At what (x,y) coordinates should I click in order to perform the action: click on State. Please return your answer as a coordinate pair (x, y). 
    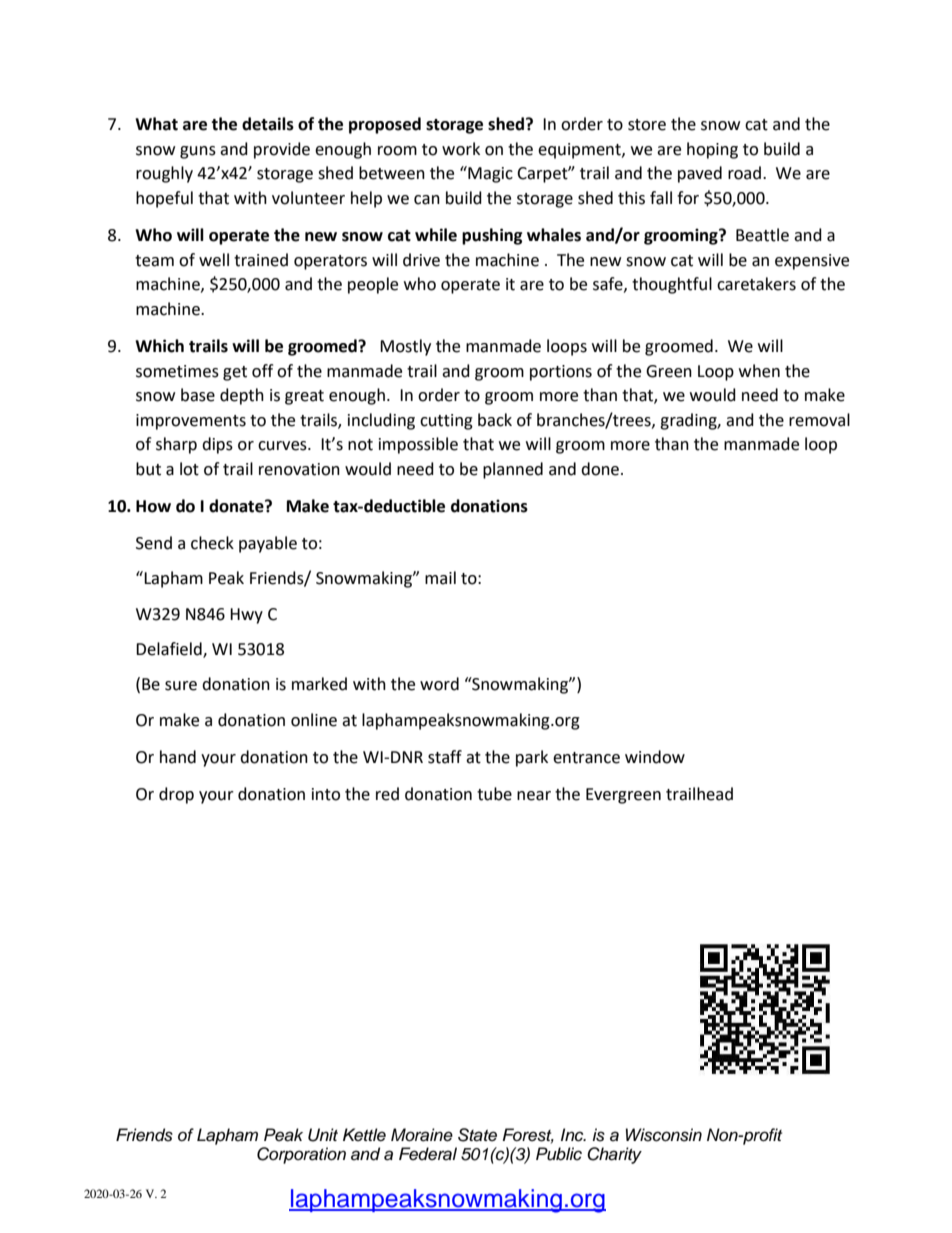
    Looking at the image, I should click on (477, 1135).
